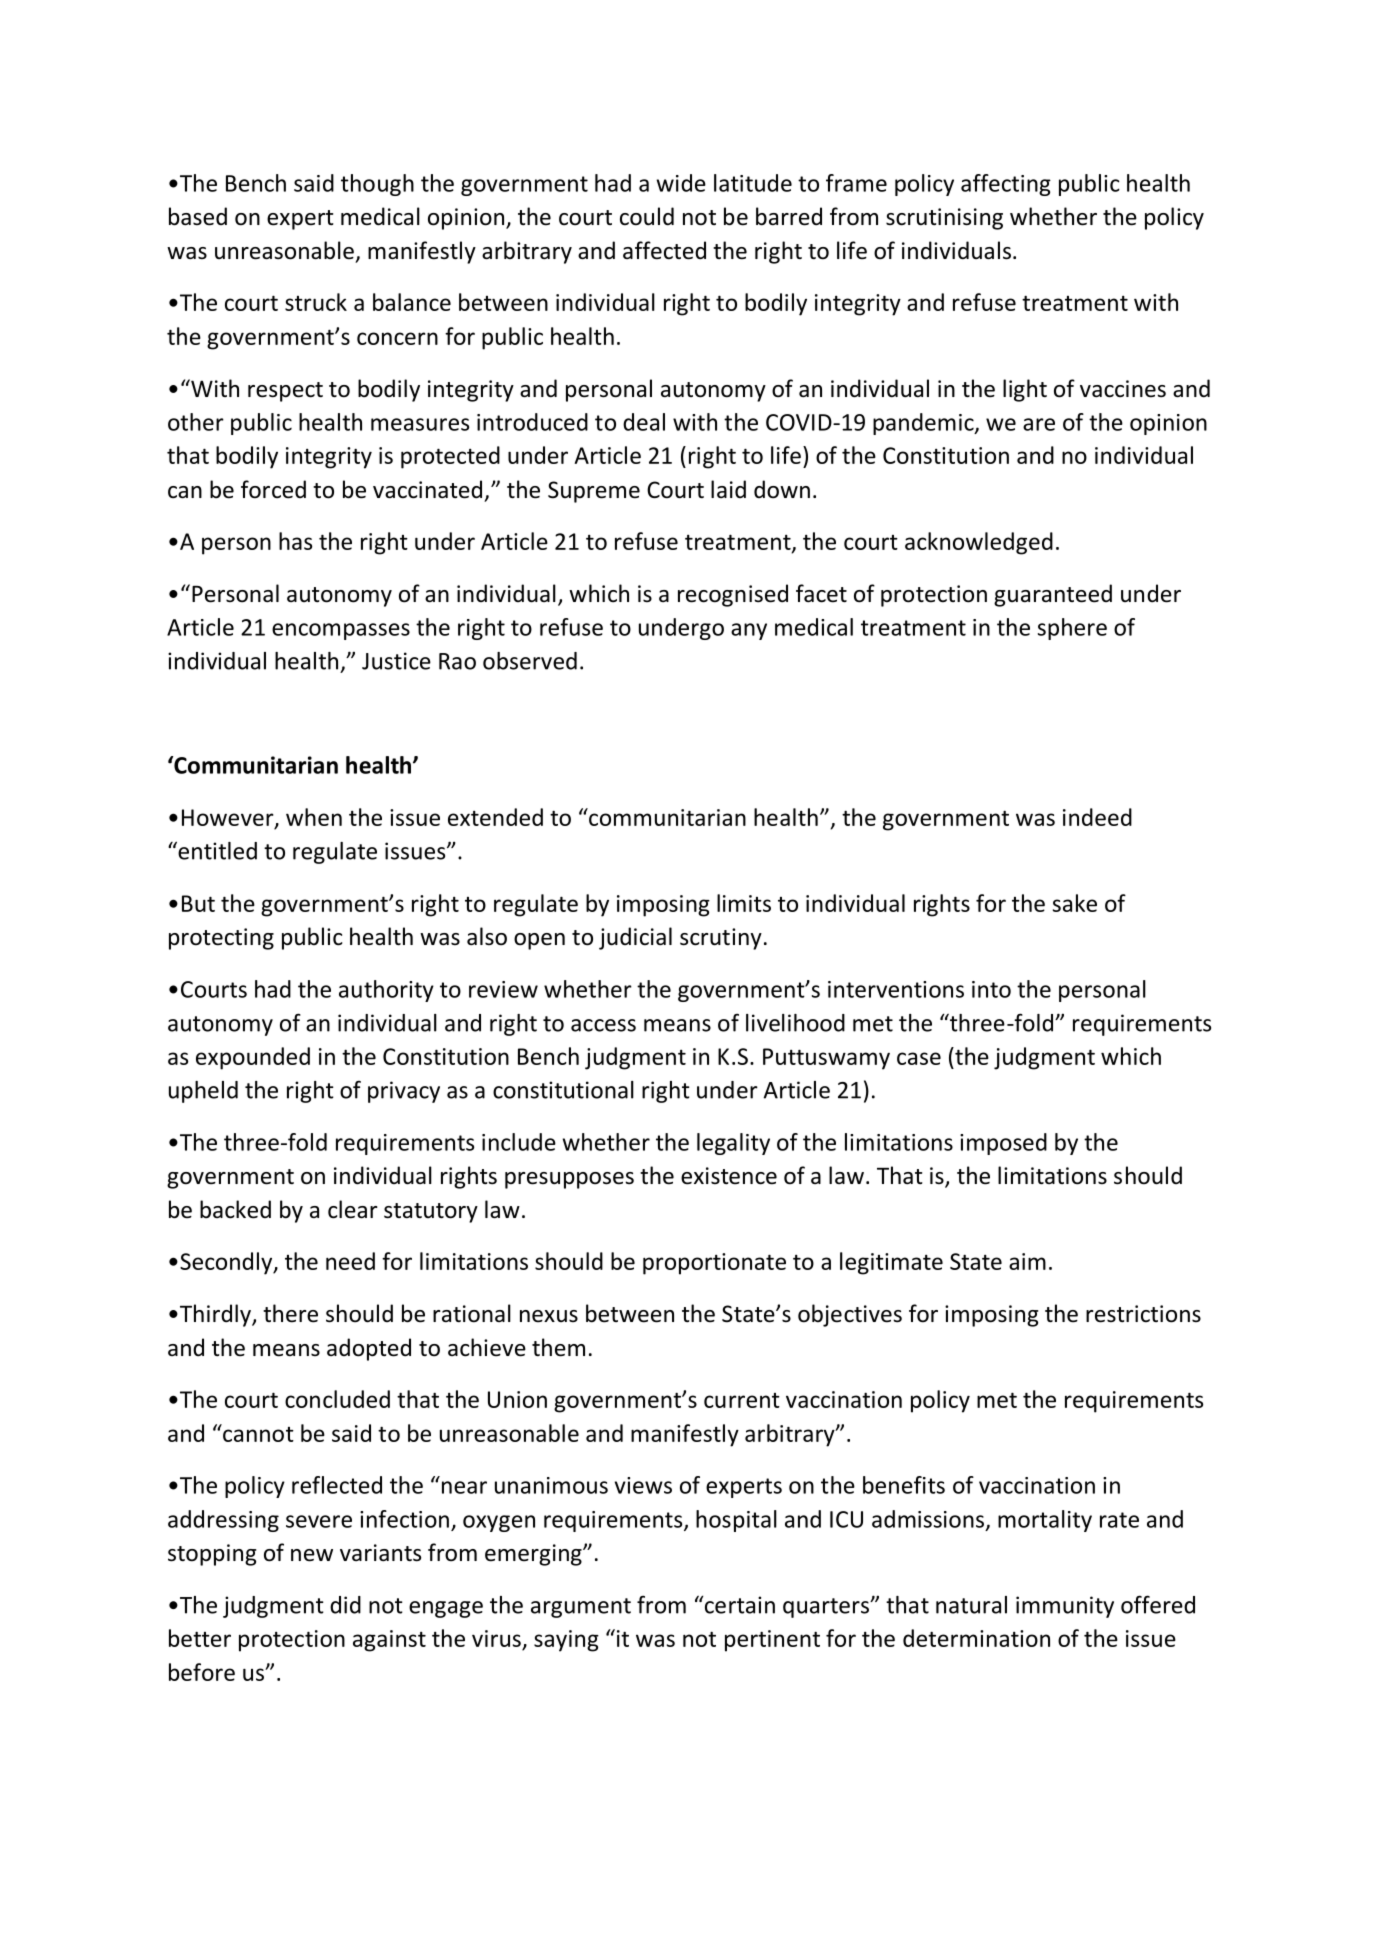 This screenshot has width=1380, height=1953. I want to click on sake, so click(1075, 903).
